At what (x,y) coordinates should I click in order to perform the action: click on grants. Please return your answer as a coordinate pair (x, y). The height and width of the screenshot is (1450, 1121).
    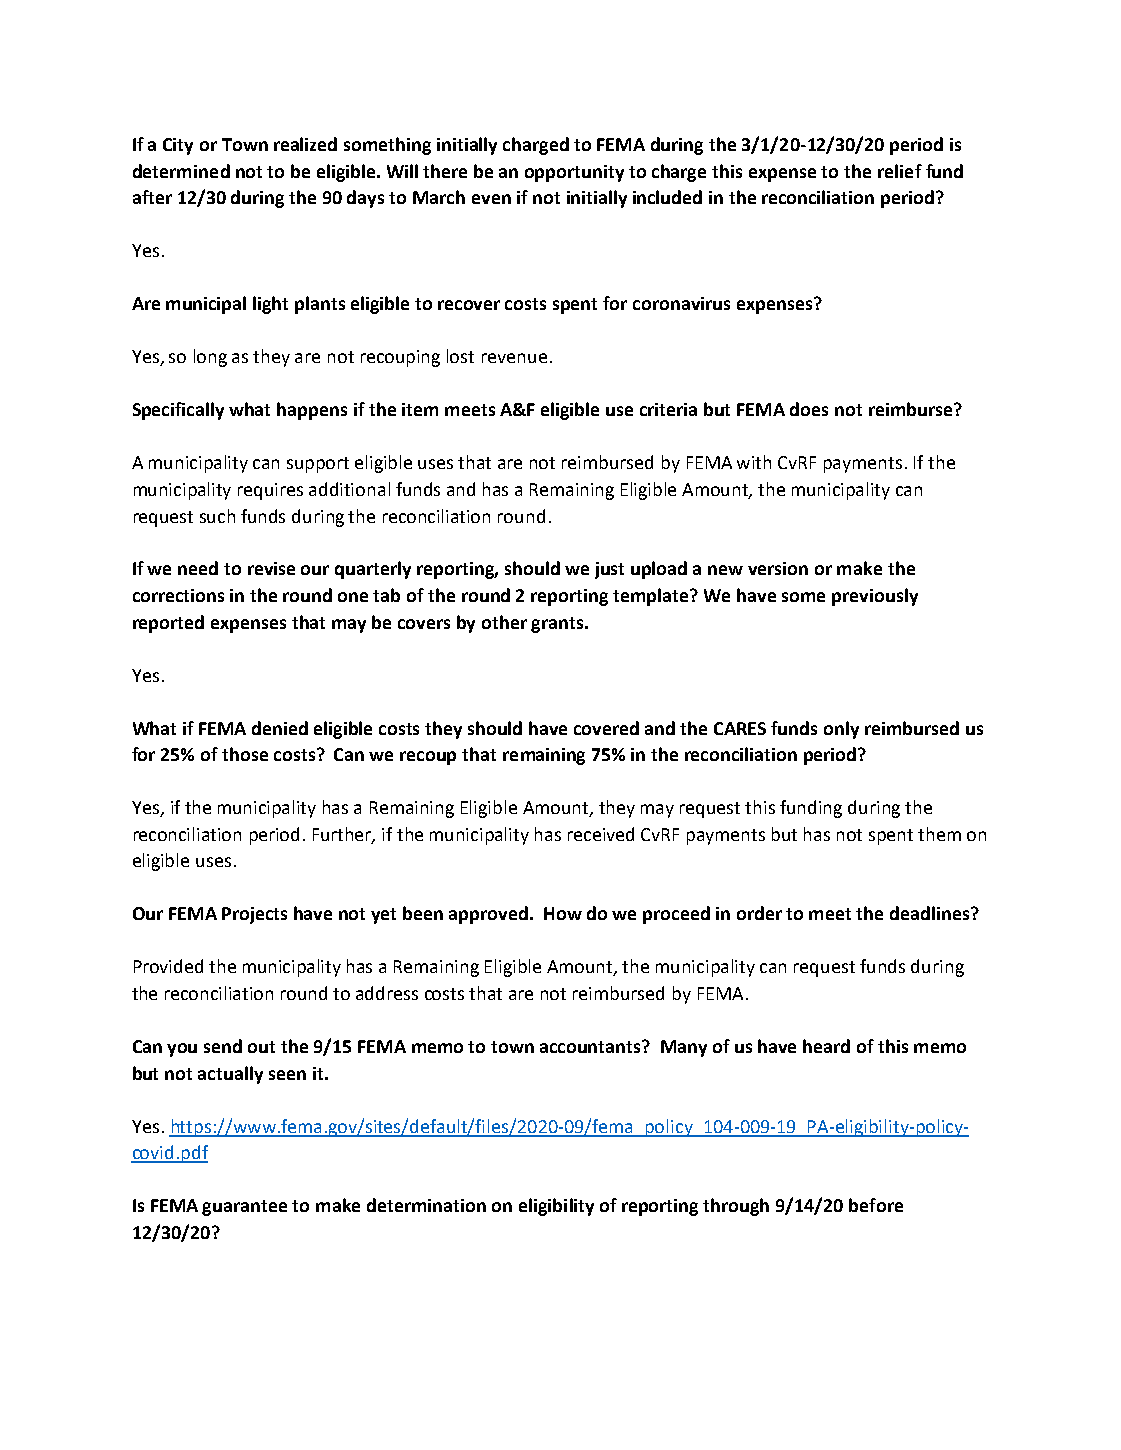
    Looking at the image, I should click on (558, 625).
